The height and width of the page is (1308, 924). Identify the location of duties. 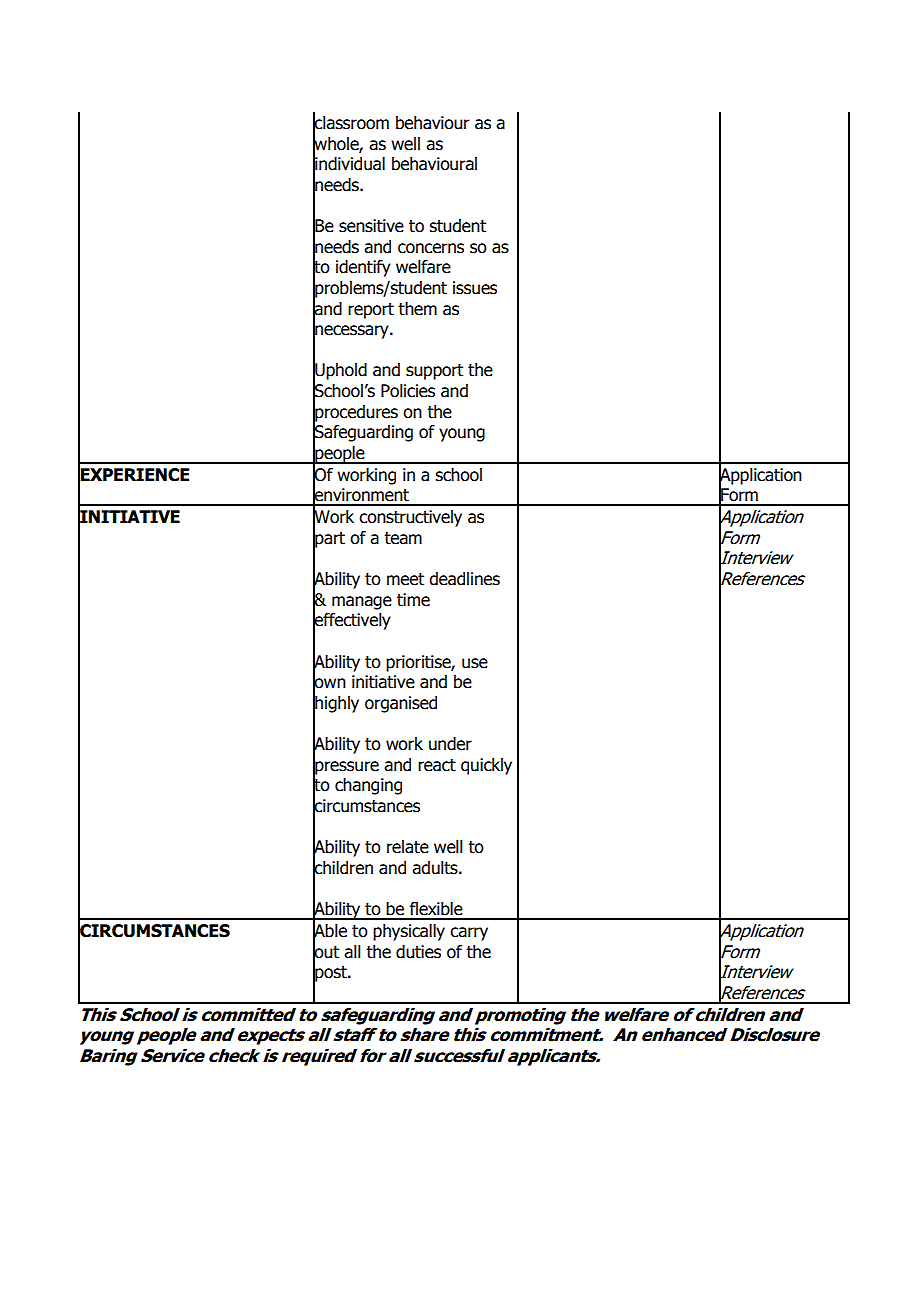
(418, 952).
